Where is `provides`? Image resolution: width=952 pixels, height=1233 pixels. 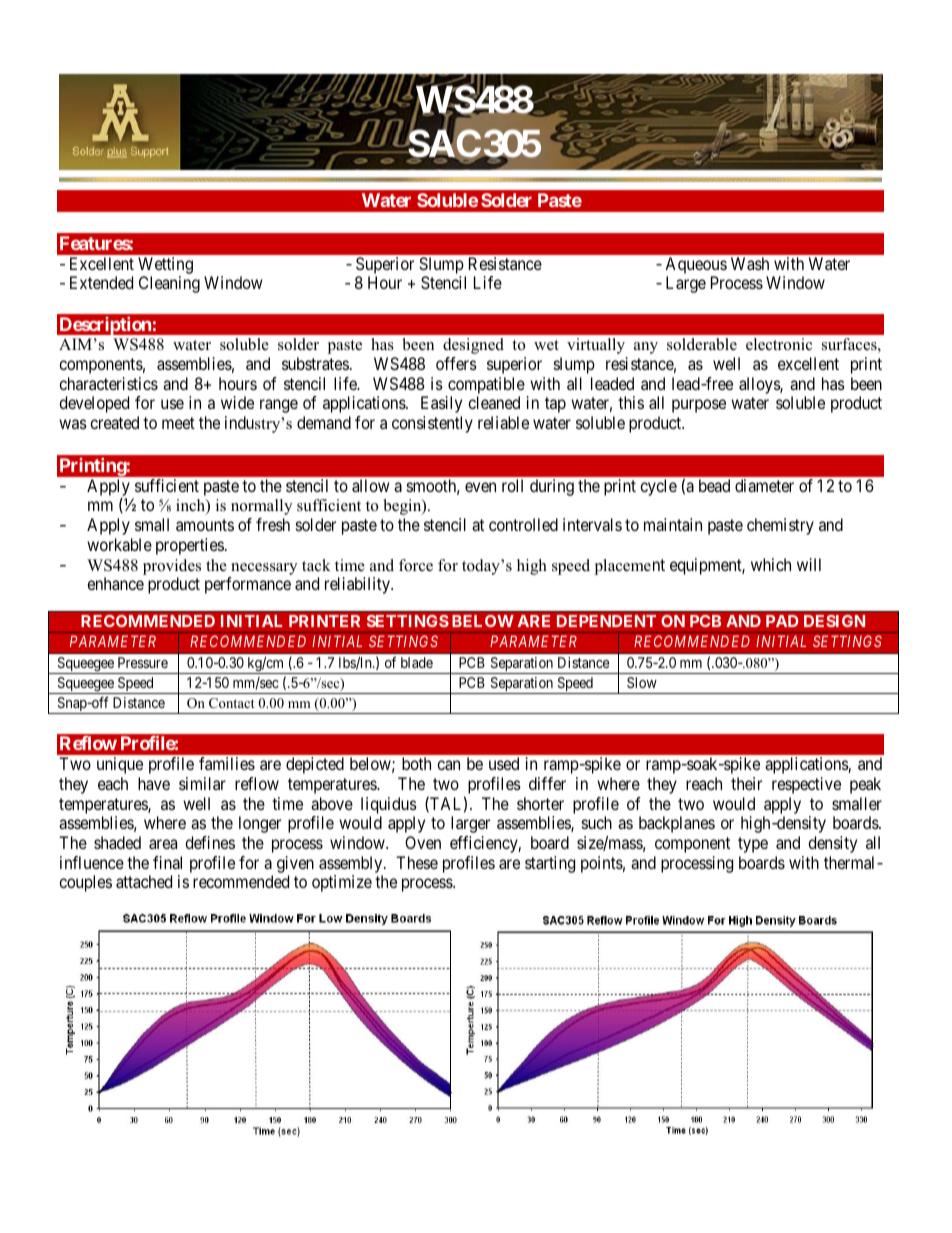 provides is located at coordinates (172, 567).
